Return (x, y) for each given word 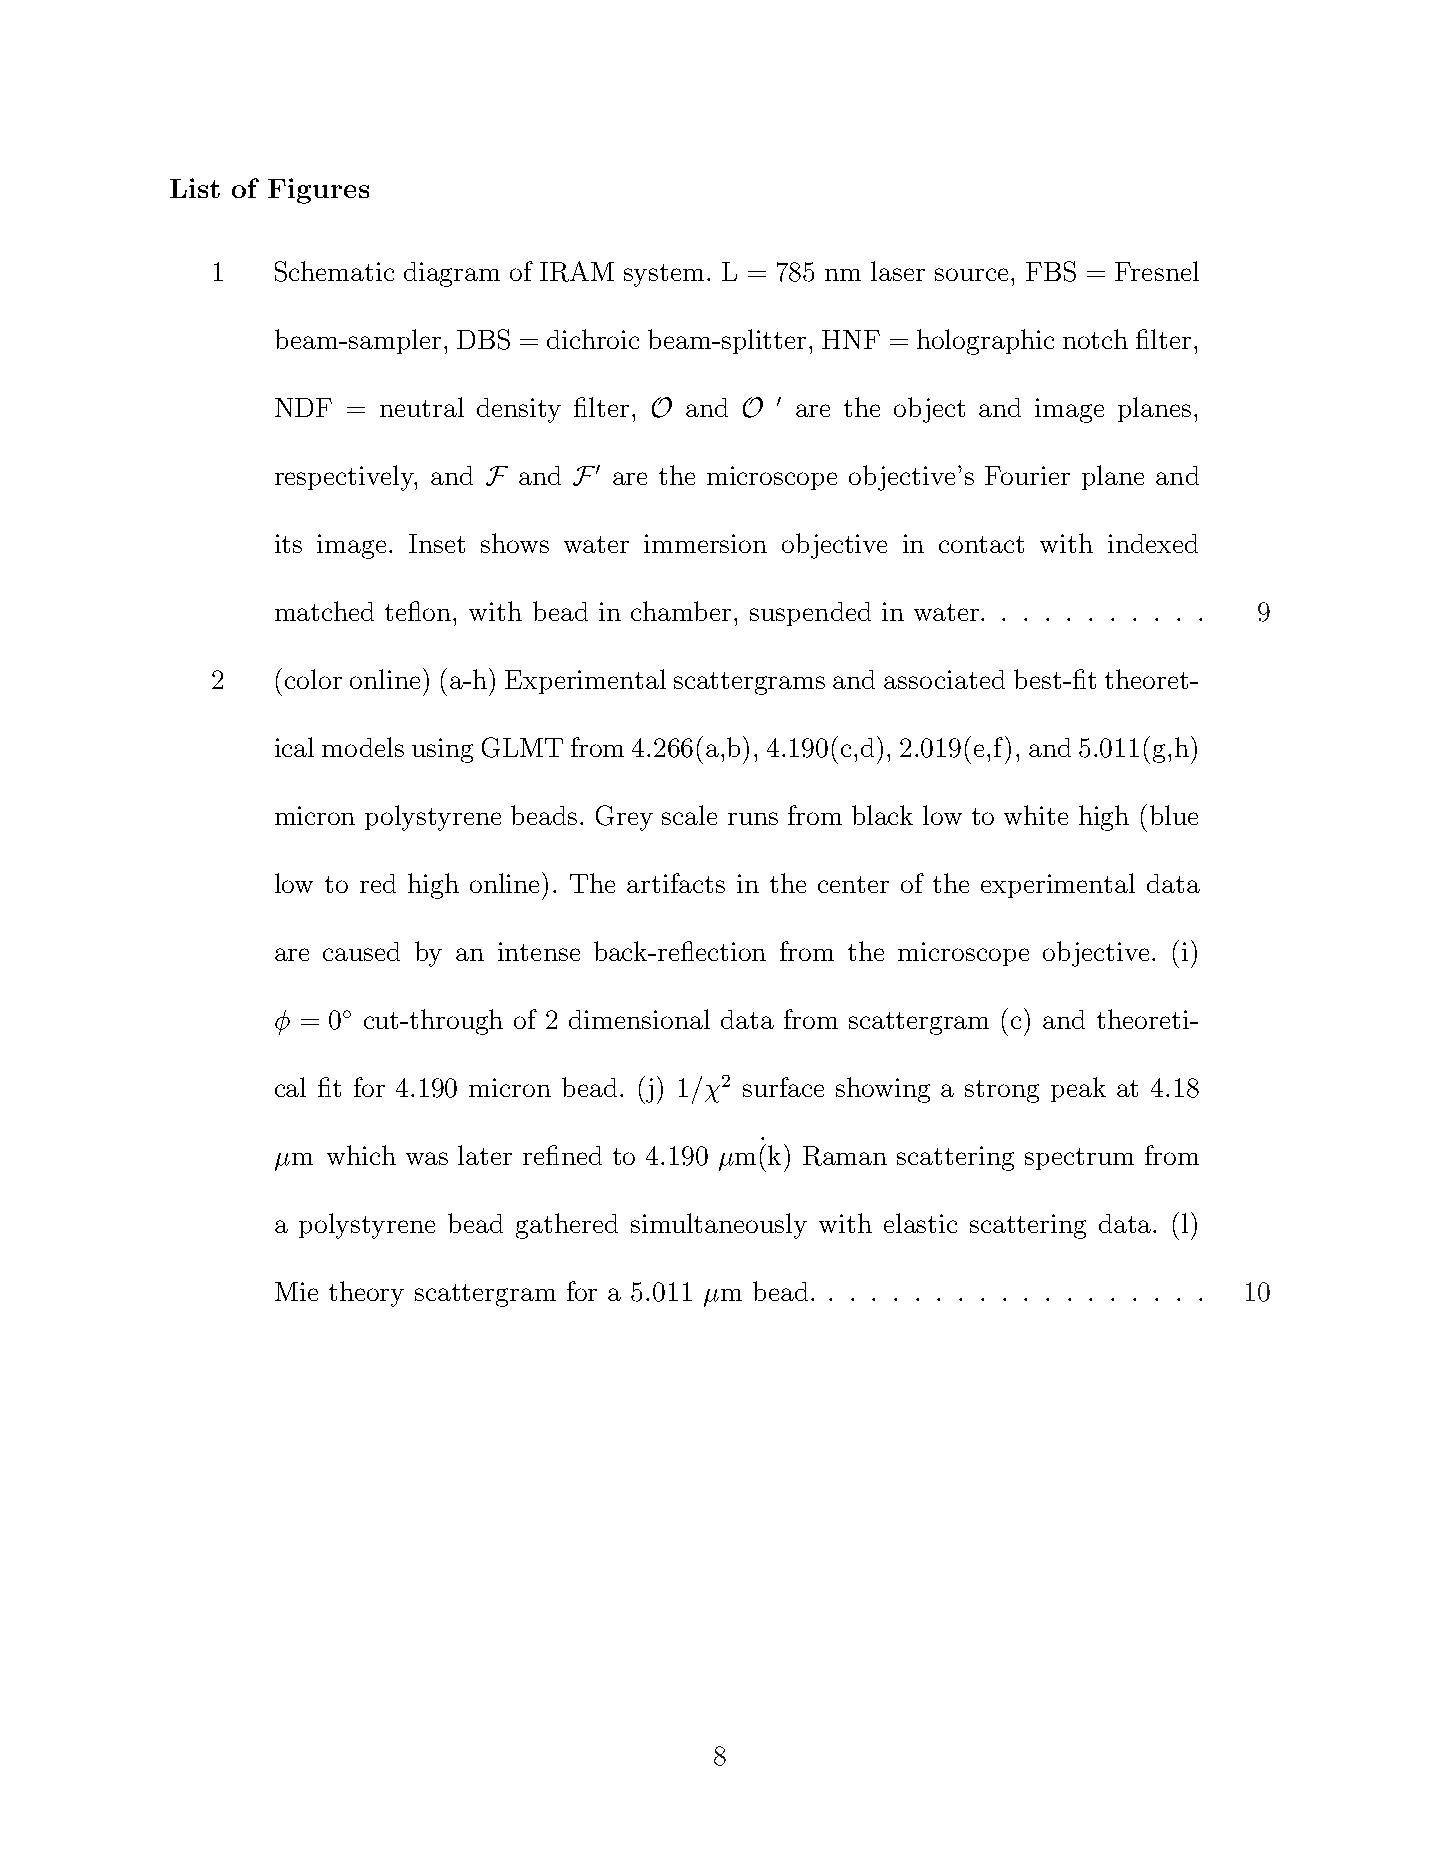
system (664, 275)
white (1036, 815)
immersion (705, 543)
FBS (1051, 271)
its (288, 543)
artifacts (676, 883)
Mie (296, 1291)
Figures (318, 191)
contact (981, 544)
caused (361, 951)
